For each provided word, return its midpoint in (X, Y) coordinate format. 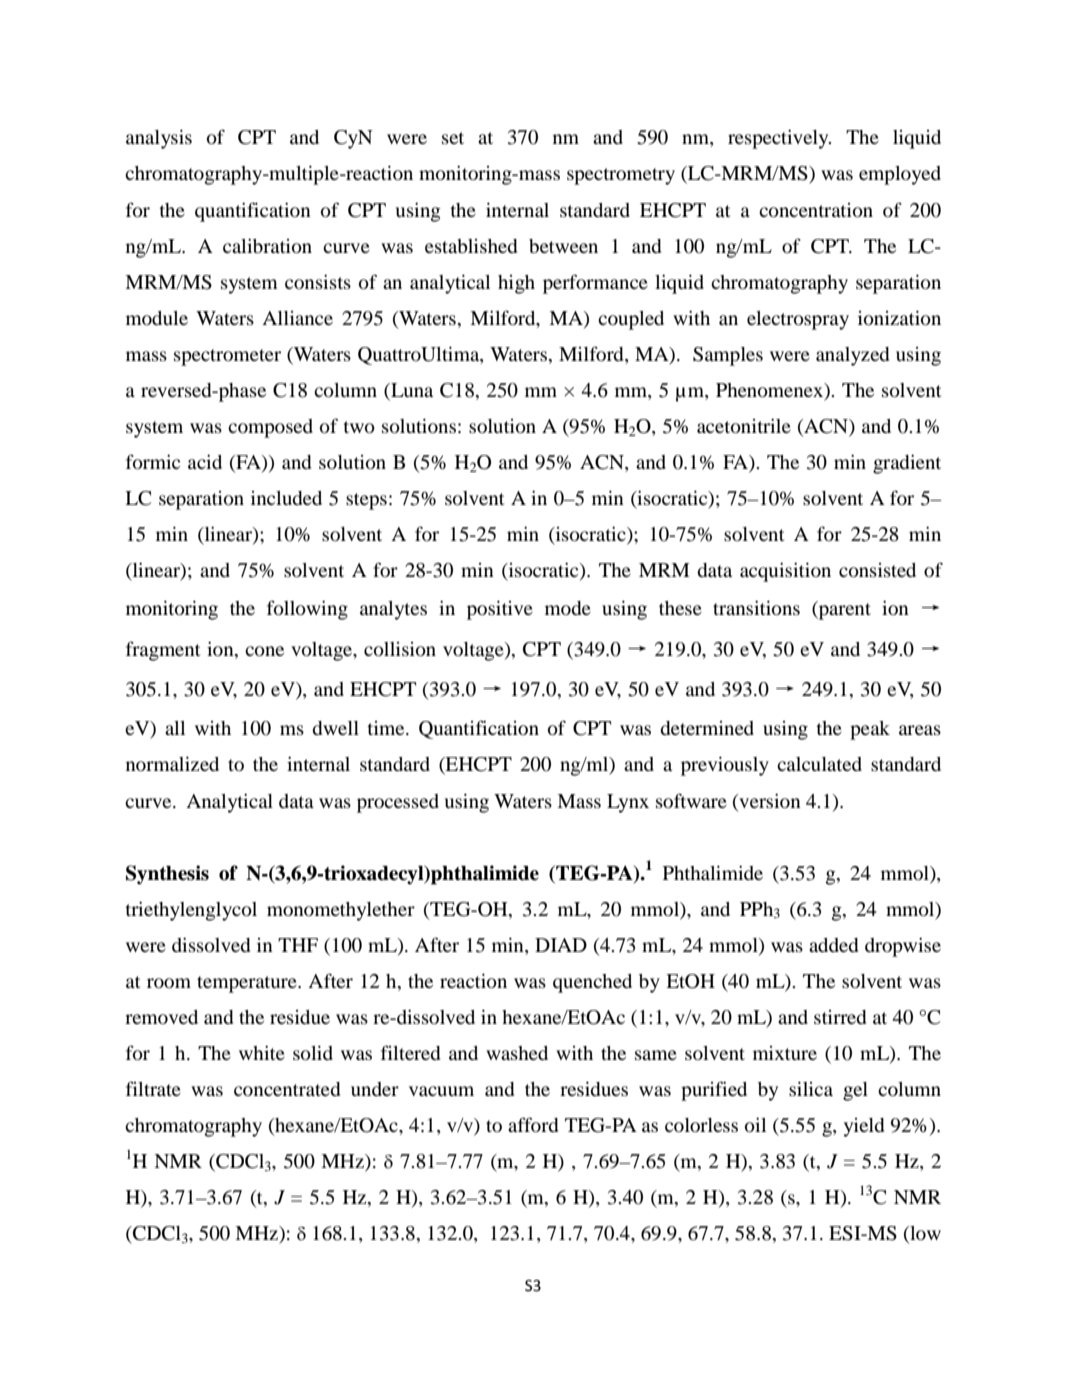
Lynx (628, 803)
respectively (779, 139)
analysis (159, 139)
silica (811, 1088)
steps (366, 501)
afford (533, 1124)
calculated (819, 764)
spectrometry (621, 176)
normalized (172, 763)
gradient (907, 464)
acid (205, 461)
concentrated (287, 1089)
